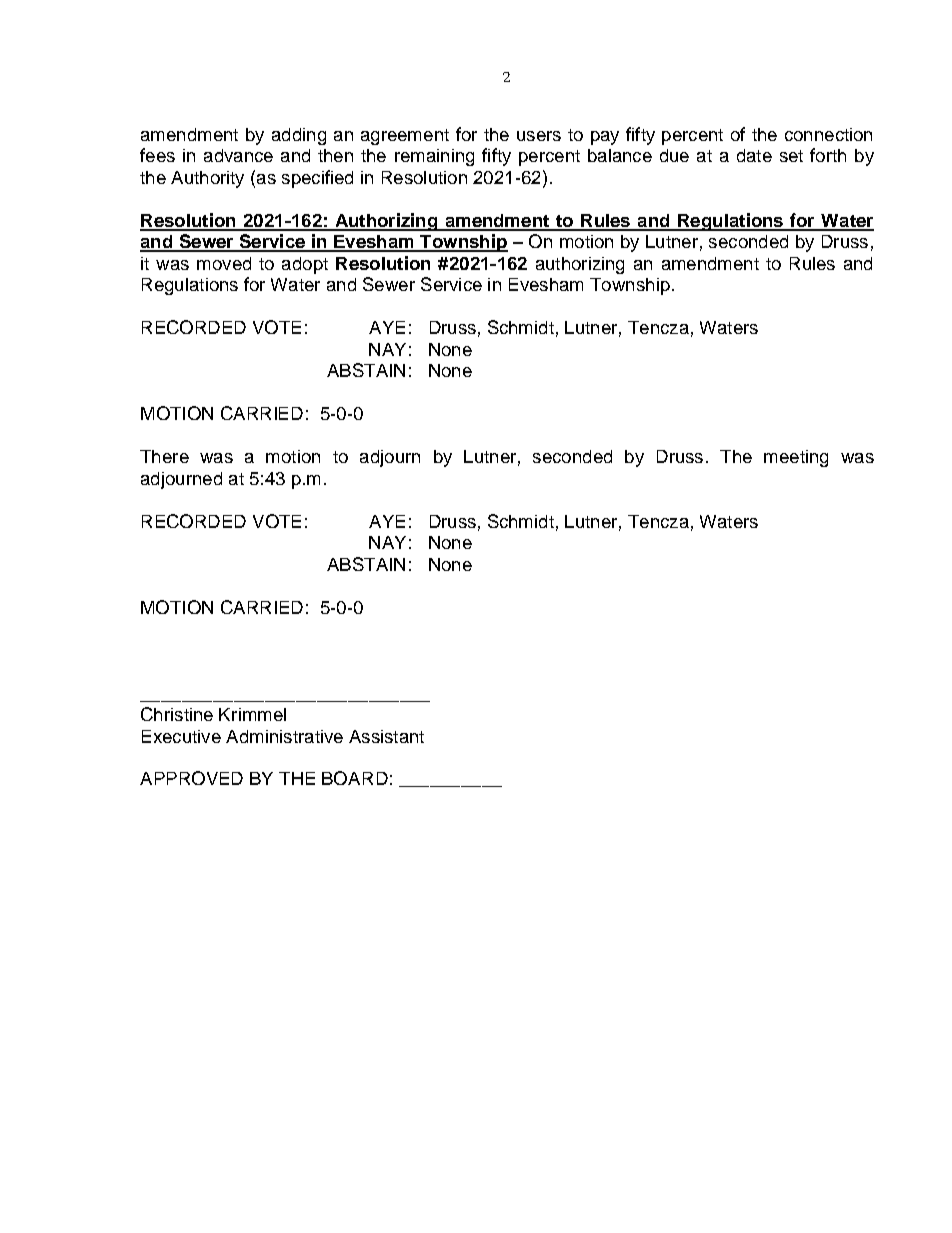  What do you see at coordinates (164, 456) in the screenshot?
I see `There` at bounding box center [164, 456].
